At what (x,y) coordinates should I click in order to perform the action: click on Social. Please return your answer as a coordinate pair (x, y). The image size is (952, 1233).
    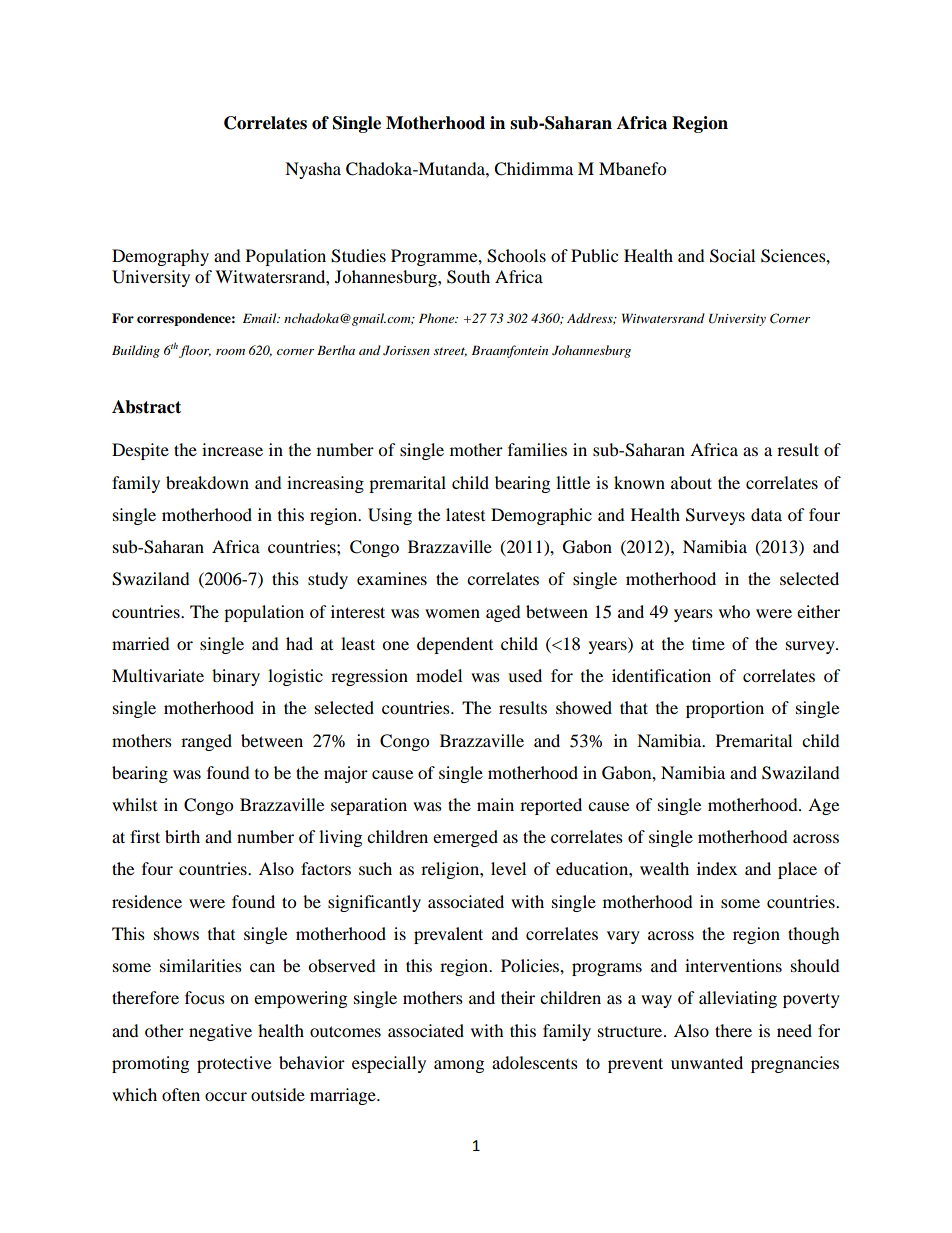
    Looking at the image, I should click on (732, 256).
